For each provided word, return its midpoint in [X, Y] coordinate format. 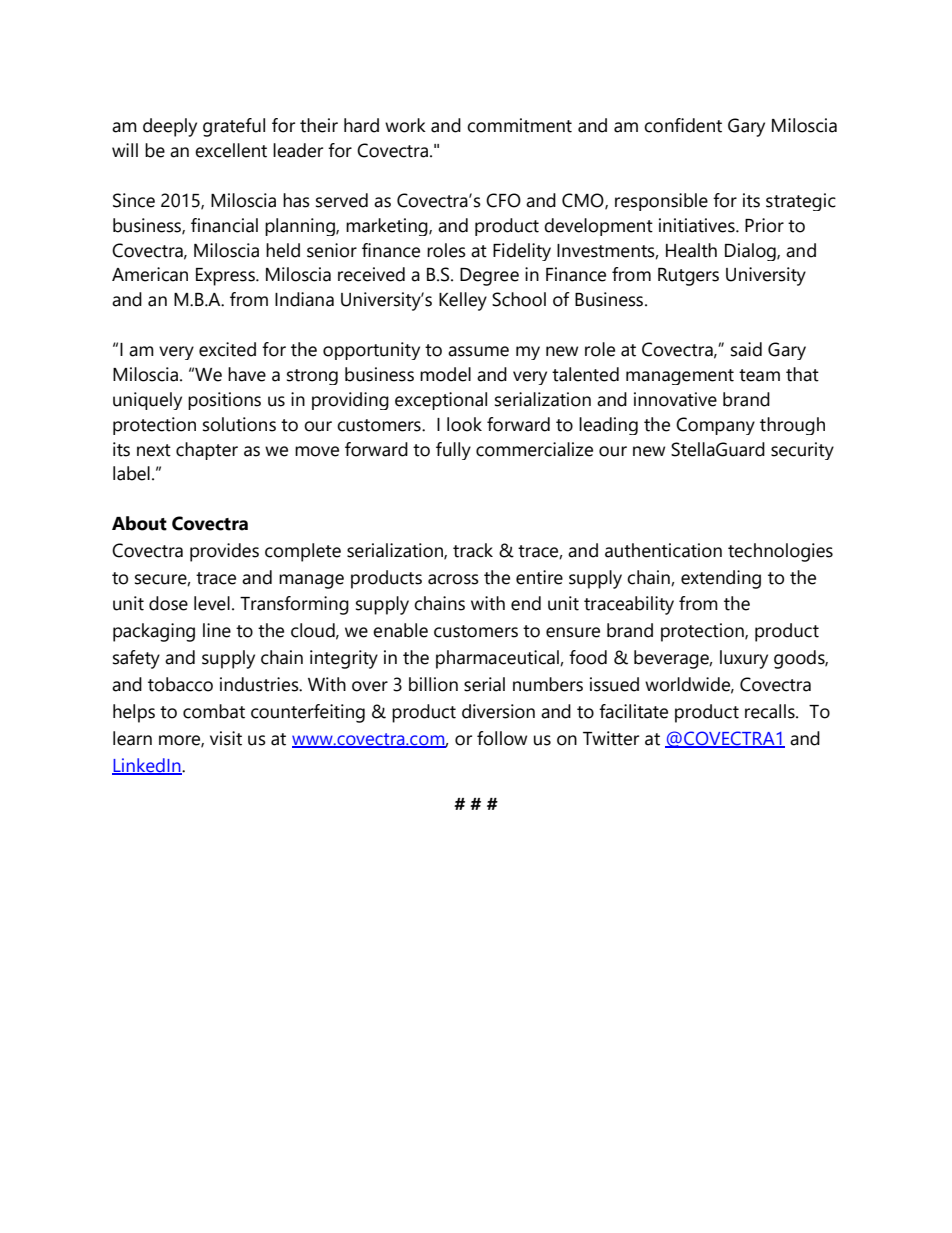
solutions [239, 424]
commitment [519, 125]
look [464, 424]
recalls [771, 711]
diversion [498, 711]
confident [683, 125]
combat [214, 711]
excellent [231, 150]
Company [715, 426]
